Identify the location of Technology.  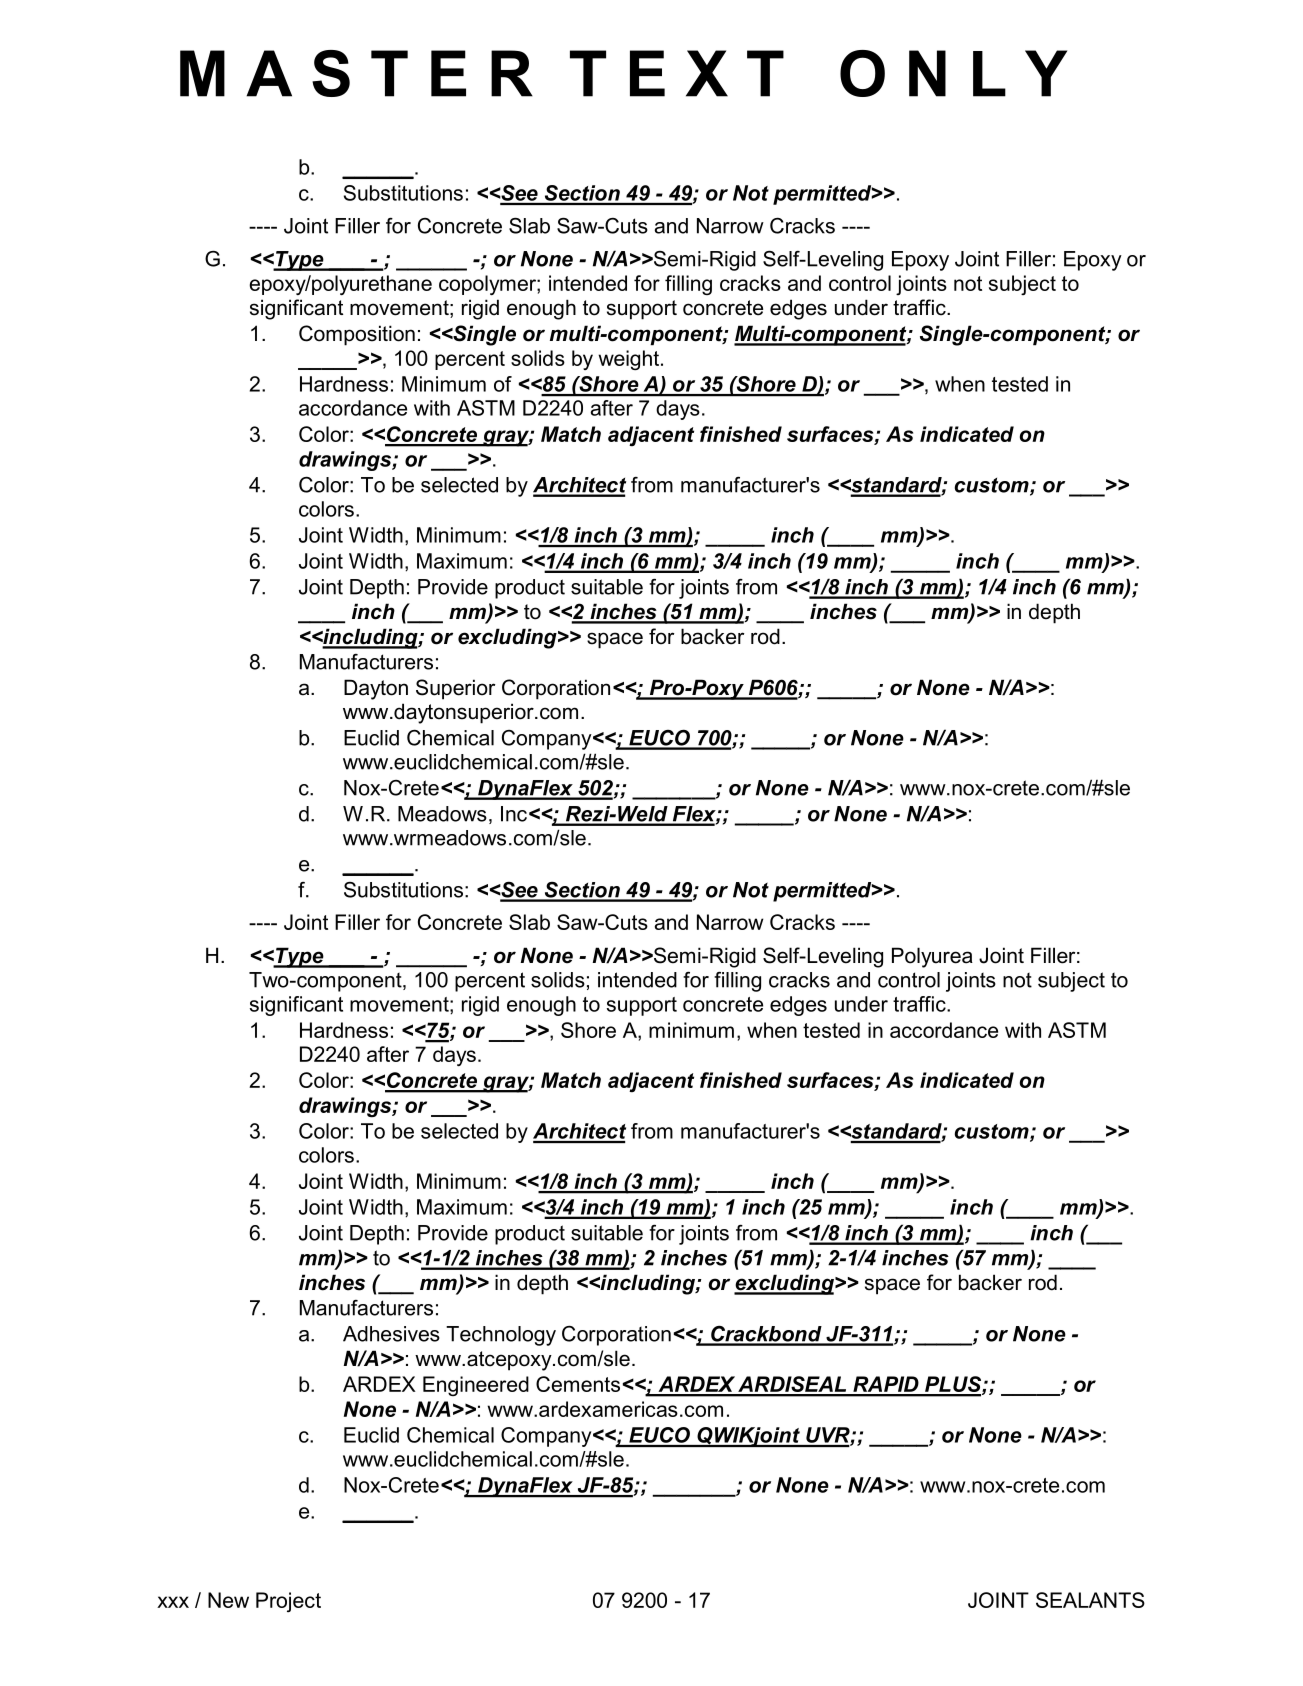
(501, 1336).
